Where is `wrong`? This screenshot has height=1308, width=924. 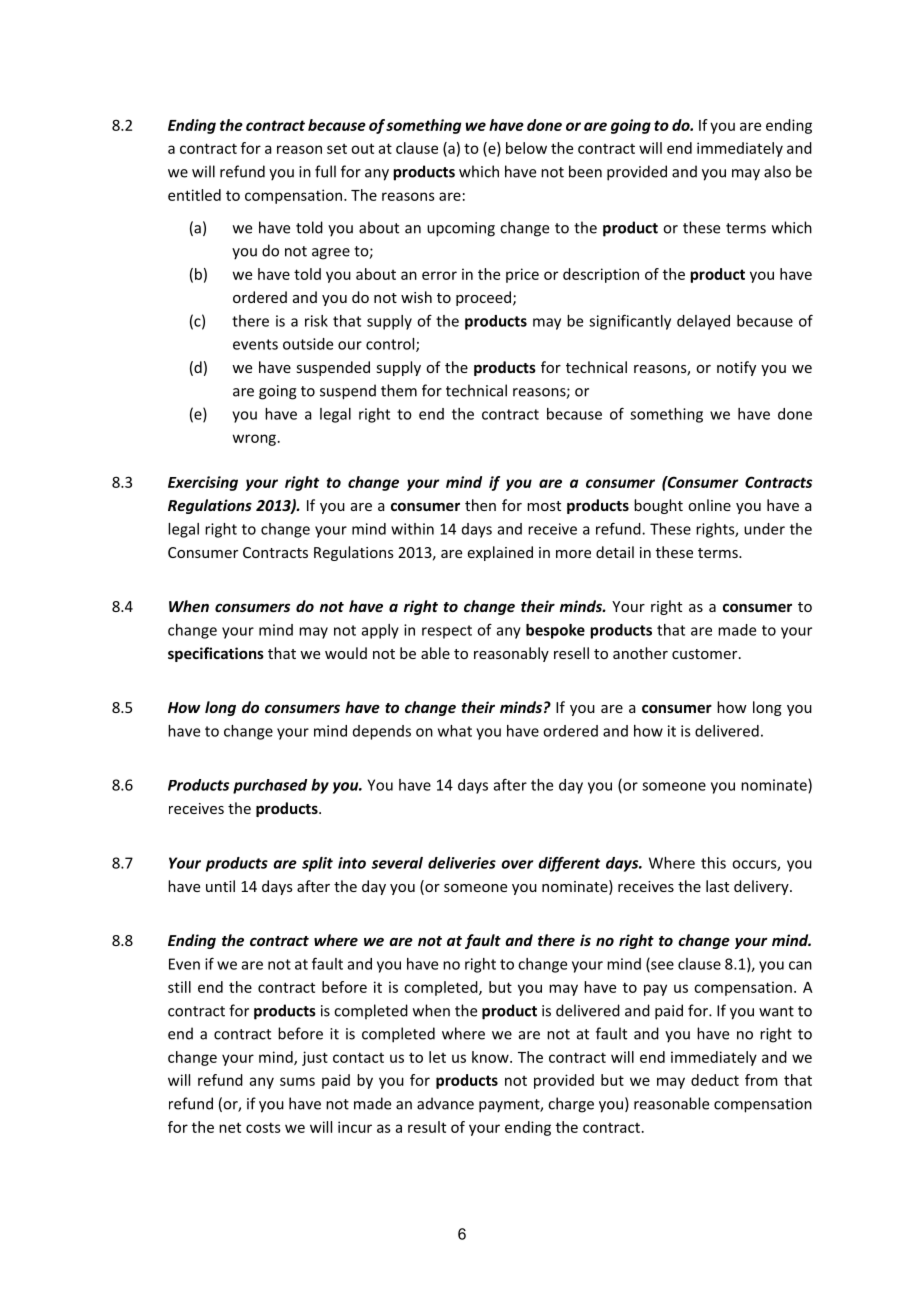 wrong is located at coordinates (254, 440).
